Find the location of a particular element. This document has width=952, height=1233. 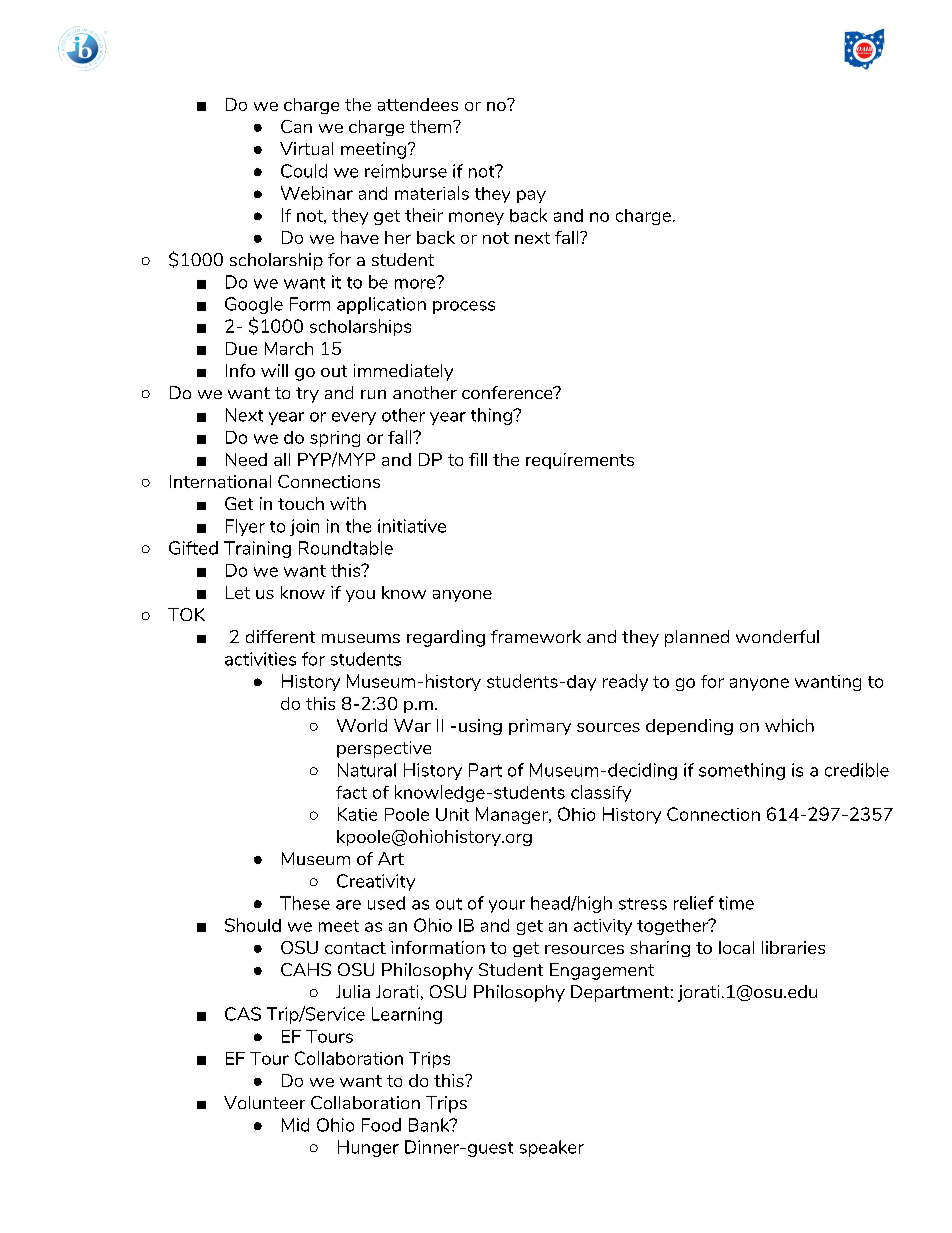

These is located at coordinates (305, 903).
